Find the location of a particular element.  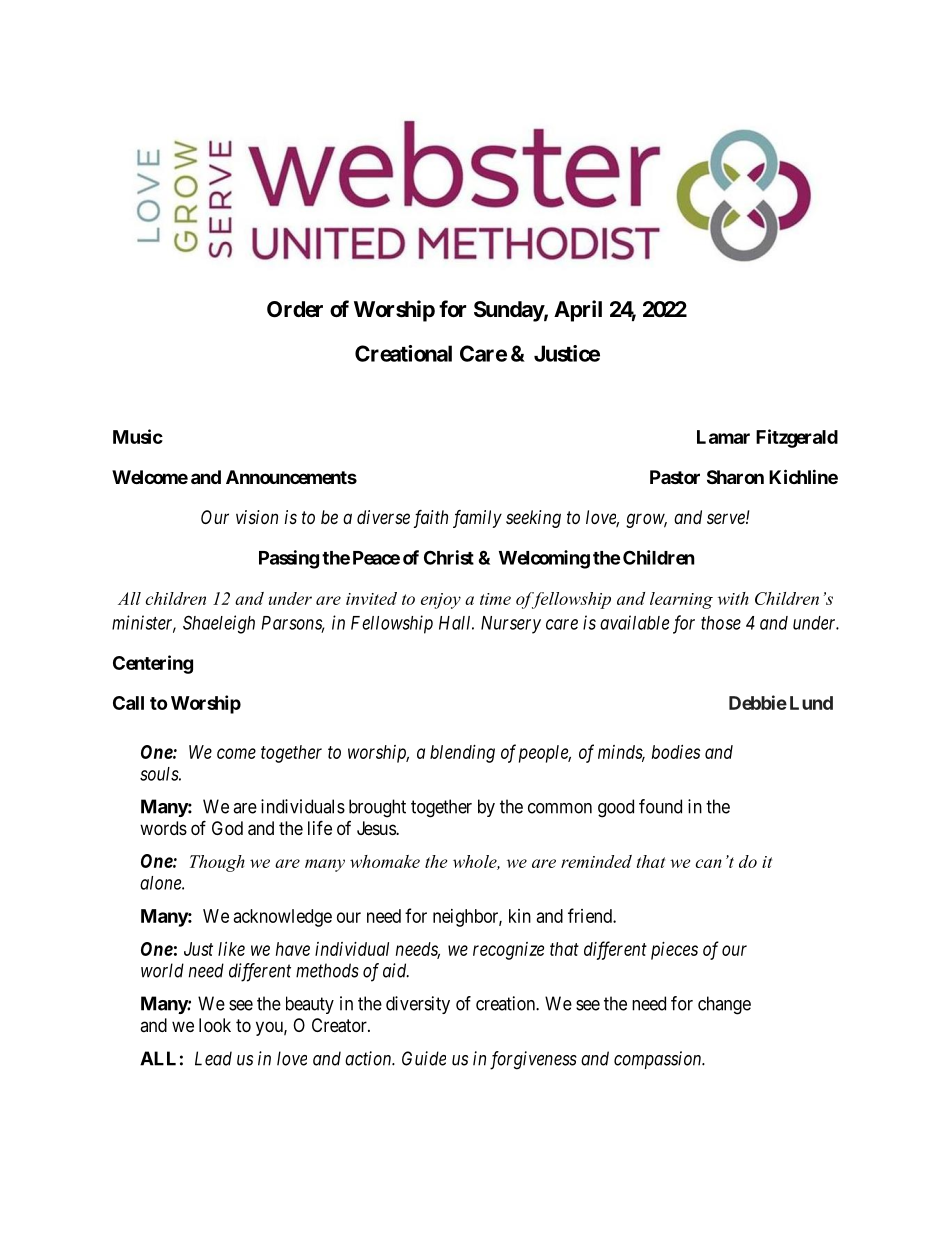

Lamar is located at coordinates (723, 437).
